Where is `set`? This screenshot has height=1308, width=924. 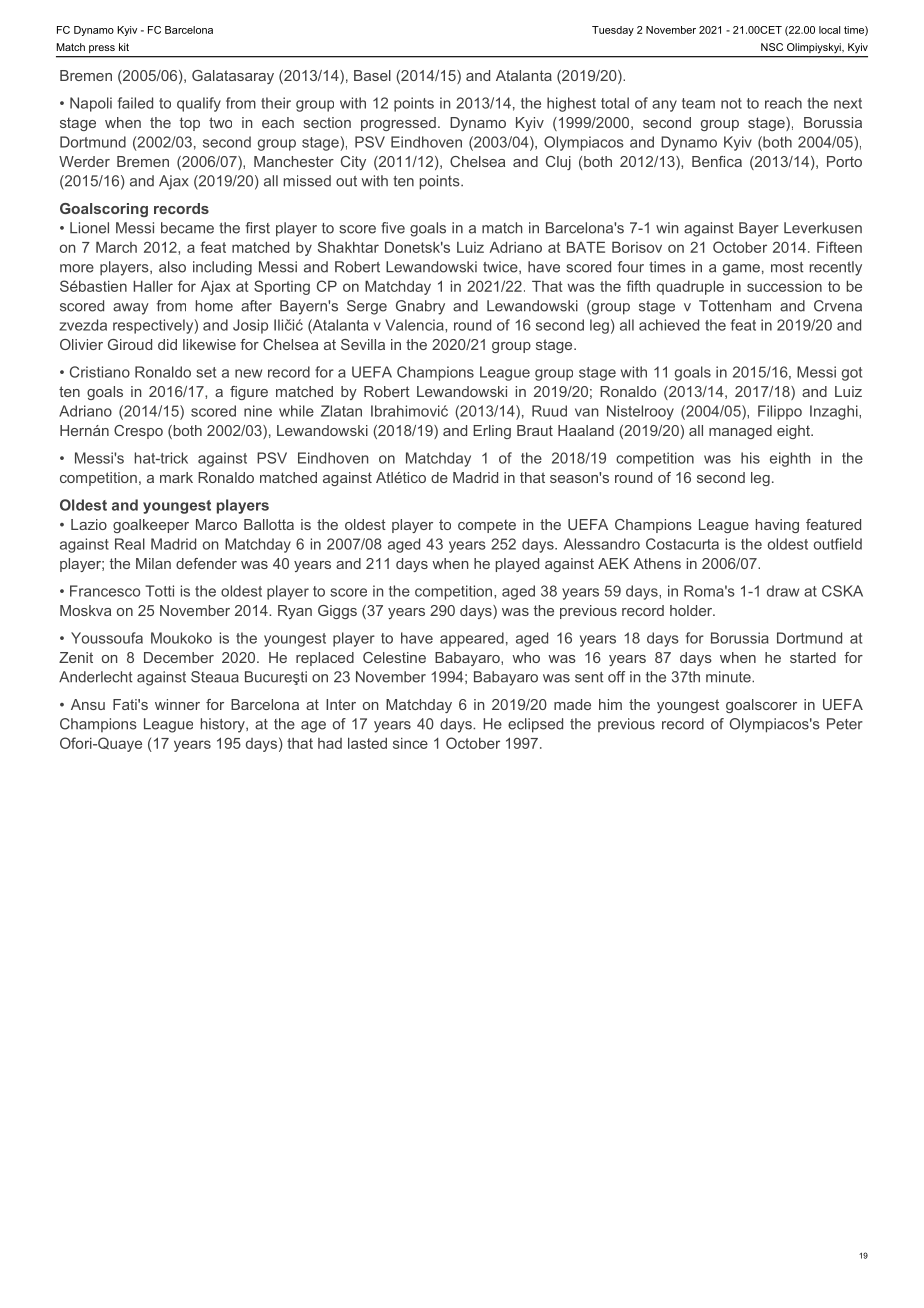 set is located at coordinates (206, 372).
